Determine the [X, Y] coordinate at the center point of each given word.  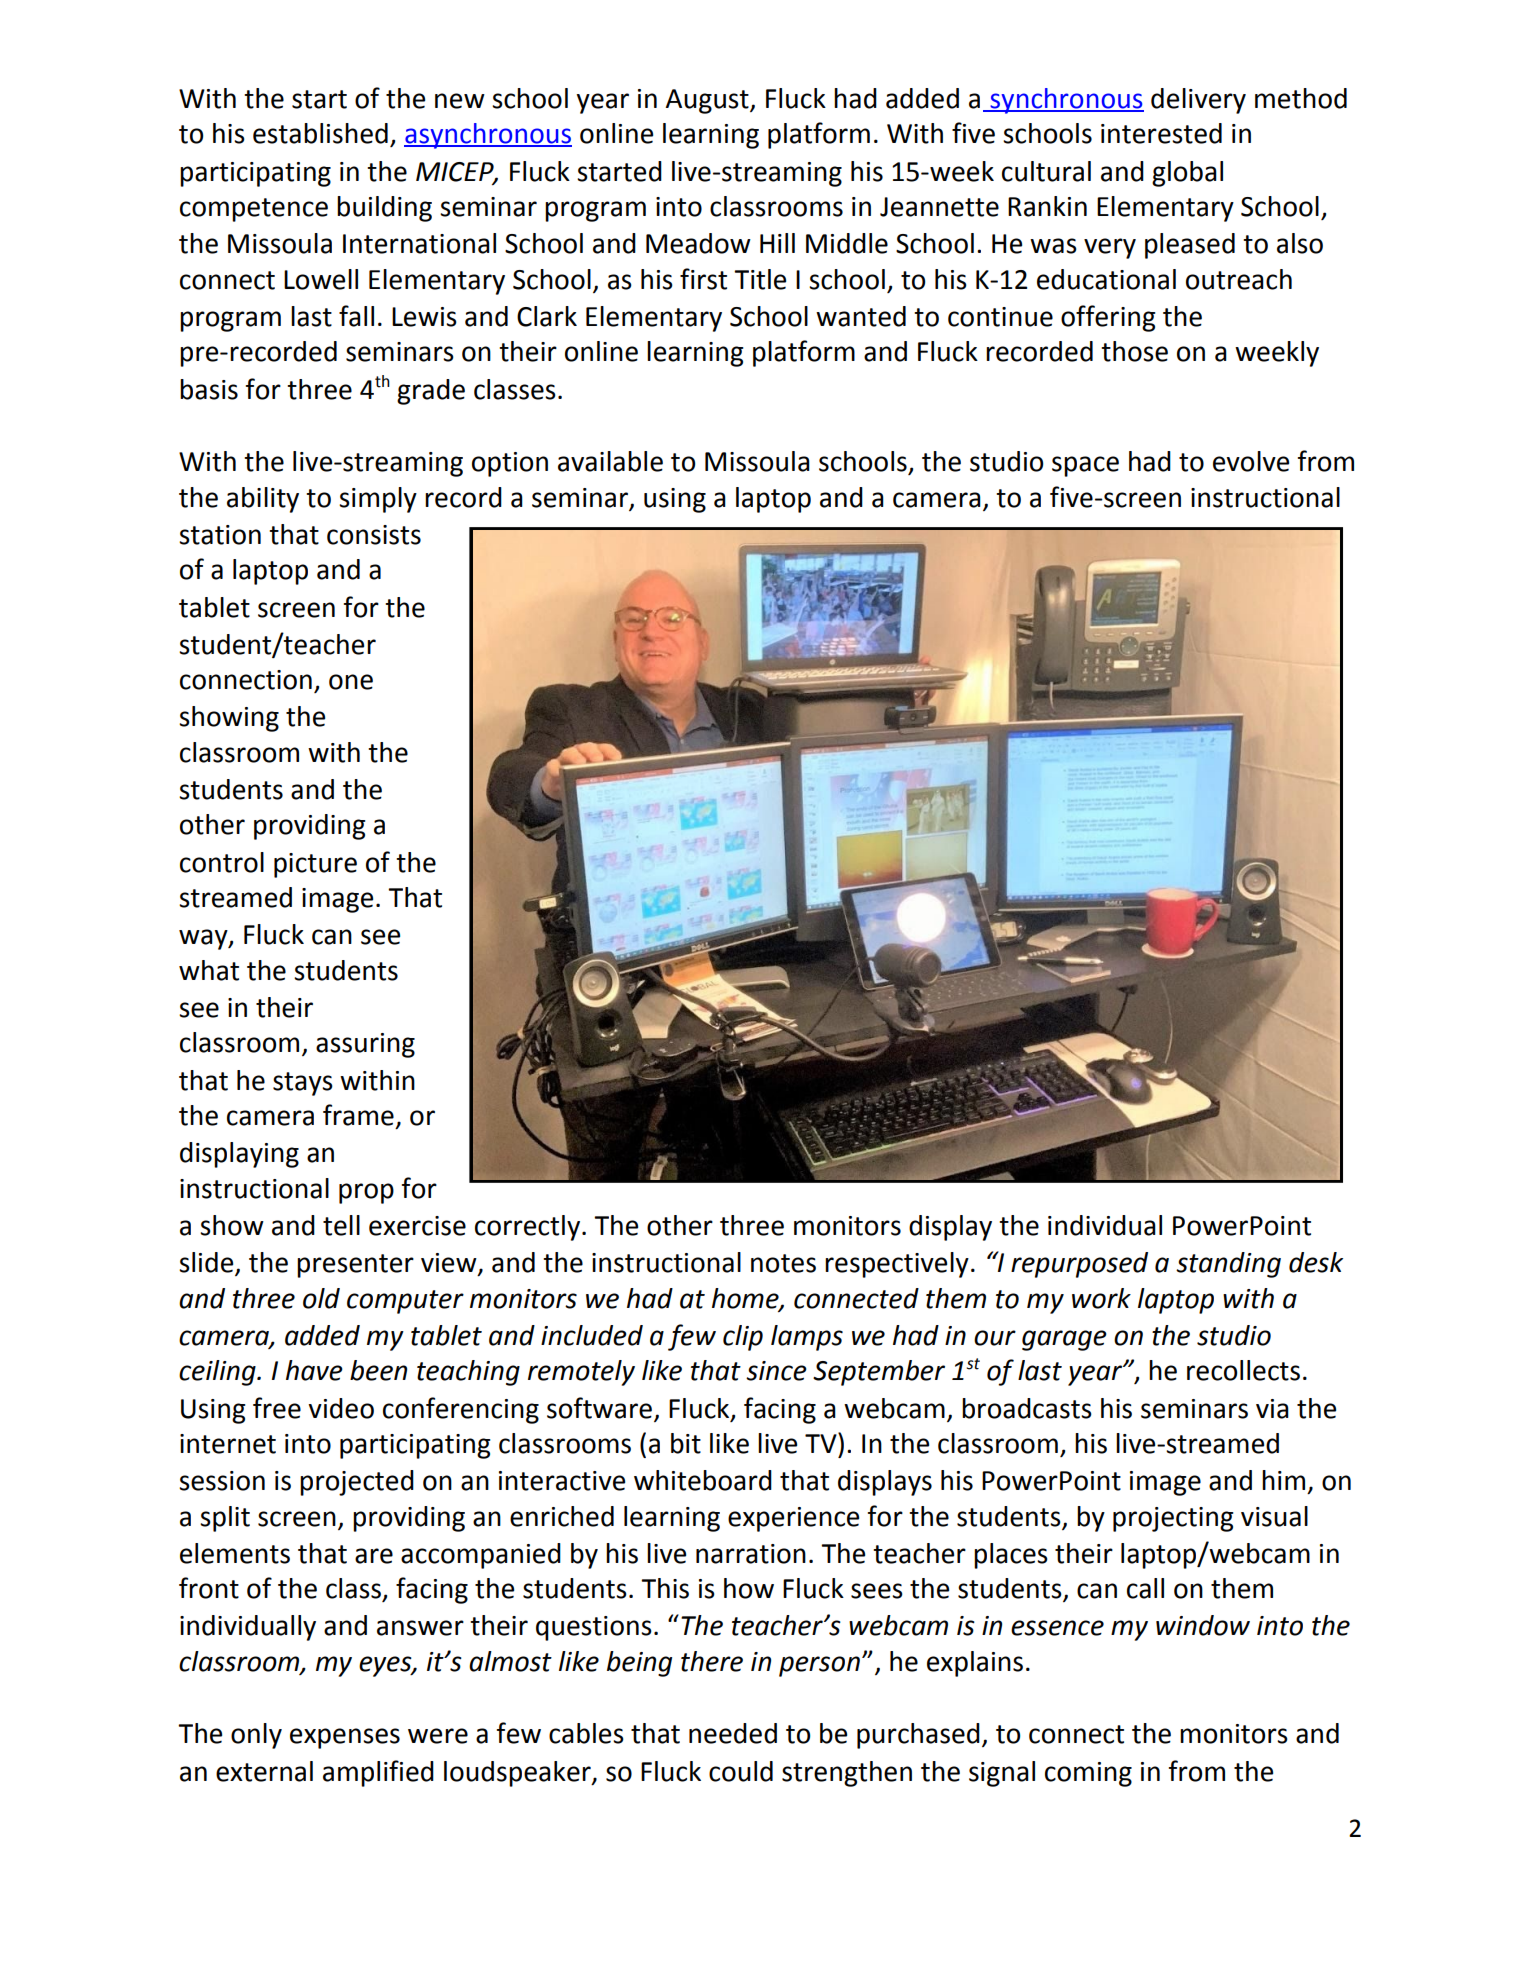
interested [1161, 133]
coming [1088, 1774]
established [320, 133]
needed [733, 1733]
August [708, 101]
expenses [345, 1738]
